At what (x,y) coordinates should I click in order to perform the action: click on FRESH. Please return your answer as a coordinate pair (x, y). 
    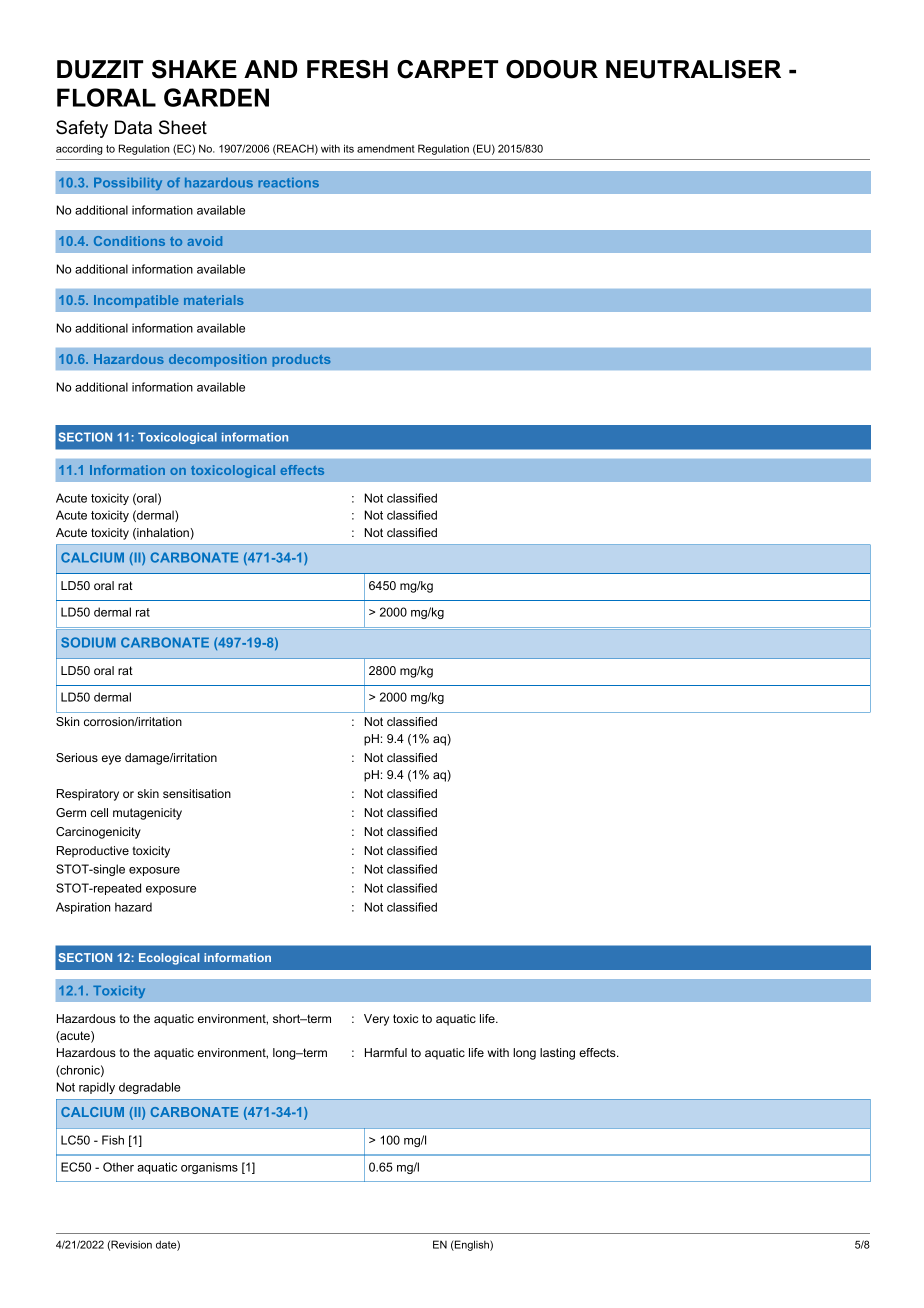
    Looking at the image, I should click on (347, 69).
